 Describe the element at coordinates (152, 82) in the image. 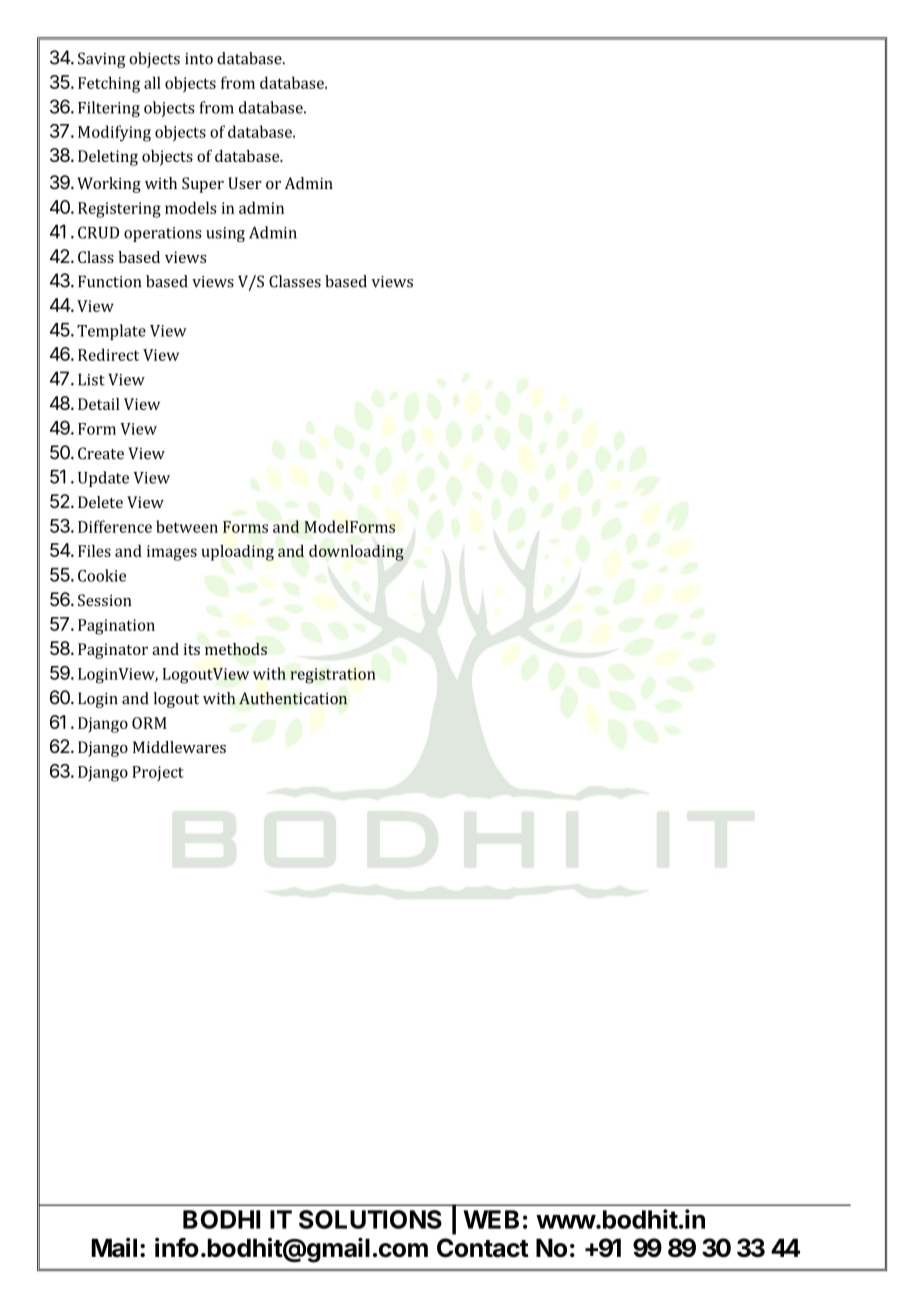

I see `all` at that location.
